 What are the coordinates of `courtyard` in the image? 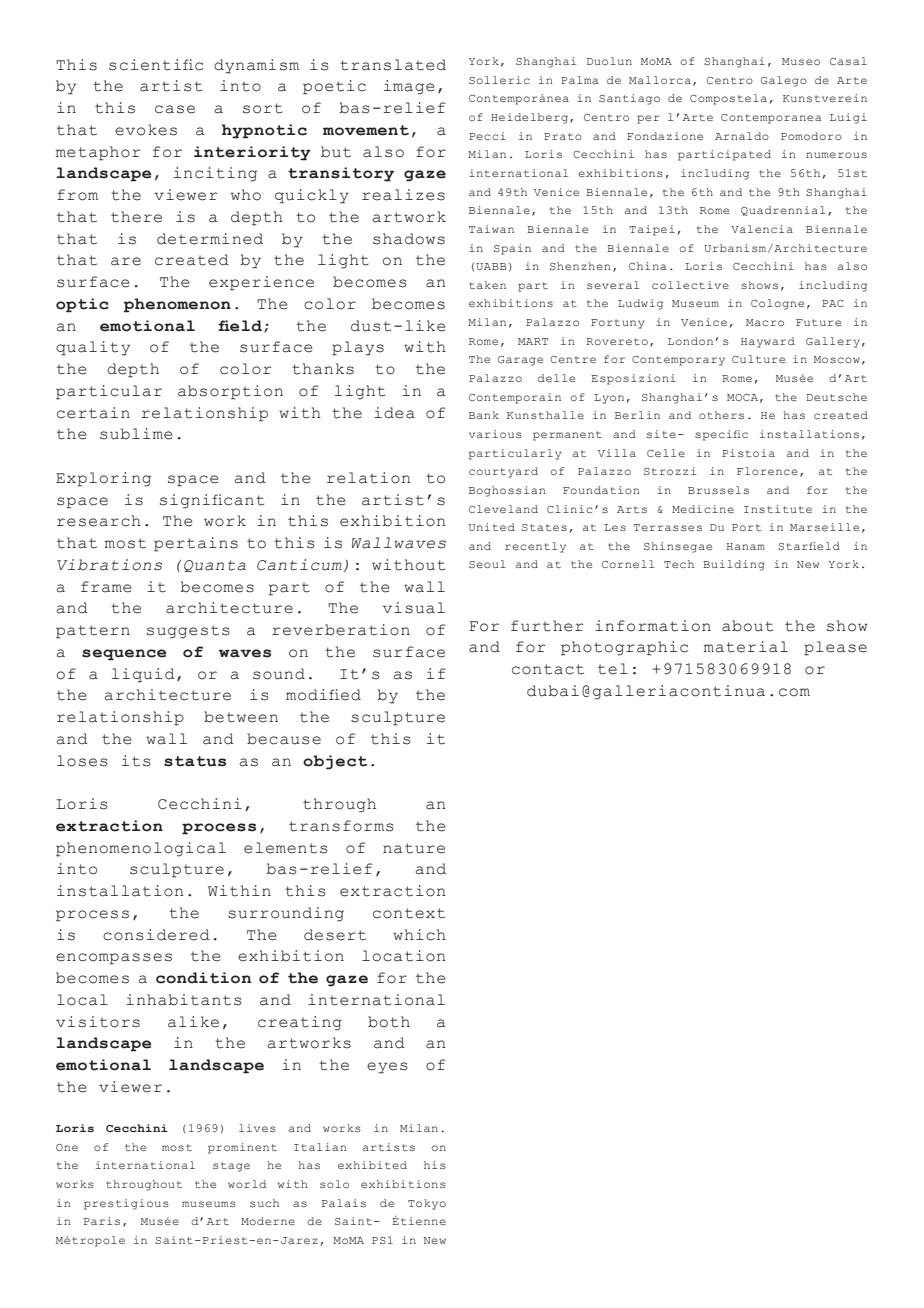 It's located at (503, 472).
